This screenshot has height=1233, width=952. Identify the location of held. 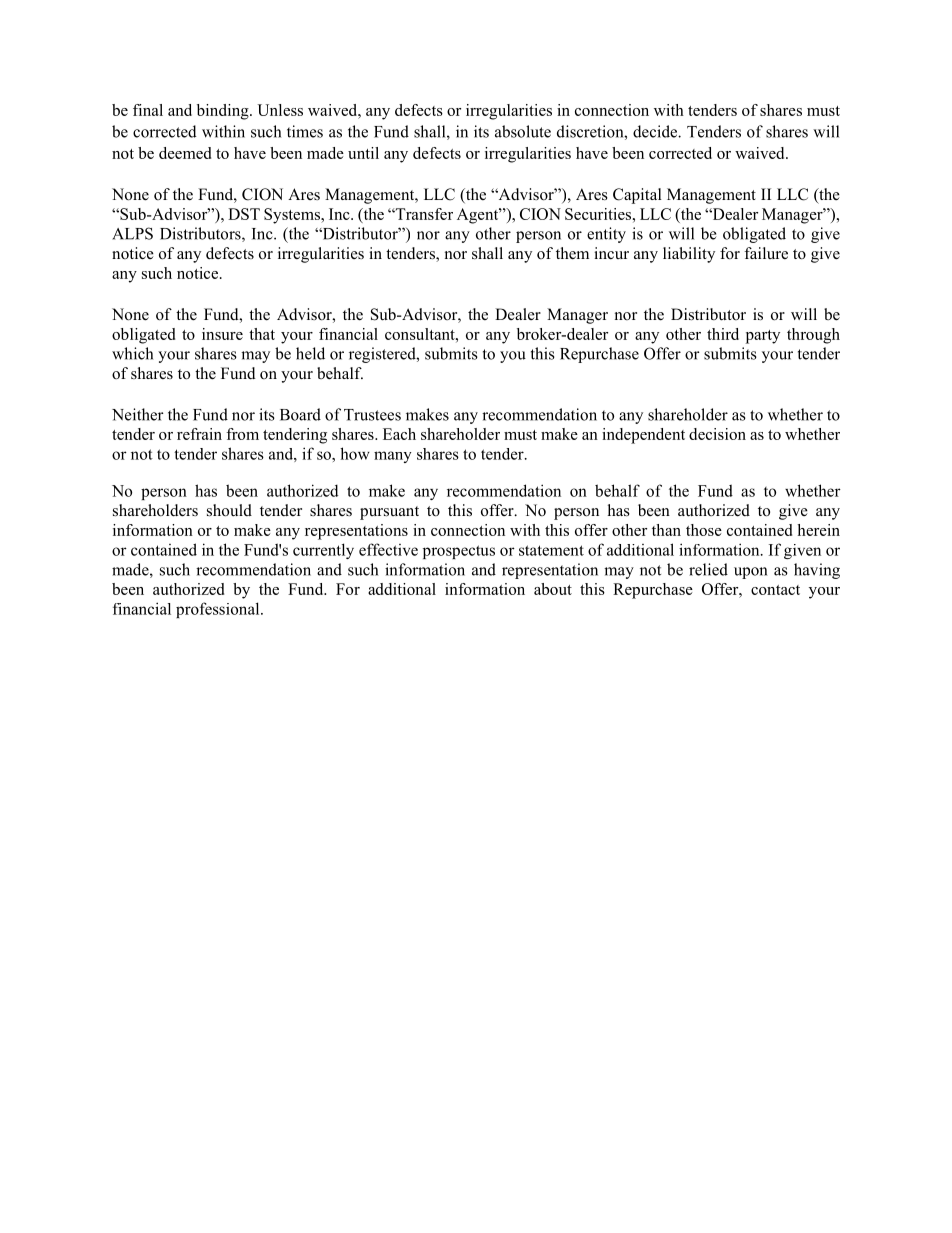
(310, 353).
